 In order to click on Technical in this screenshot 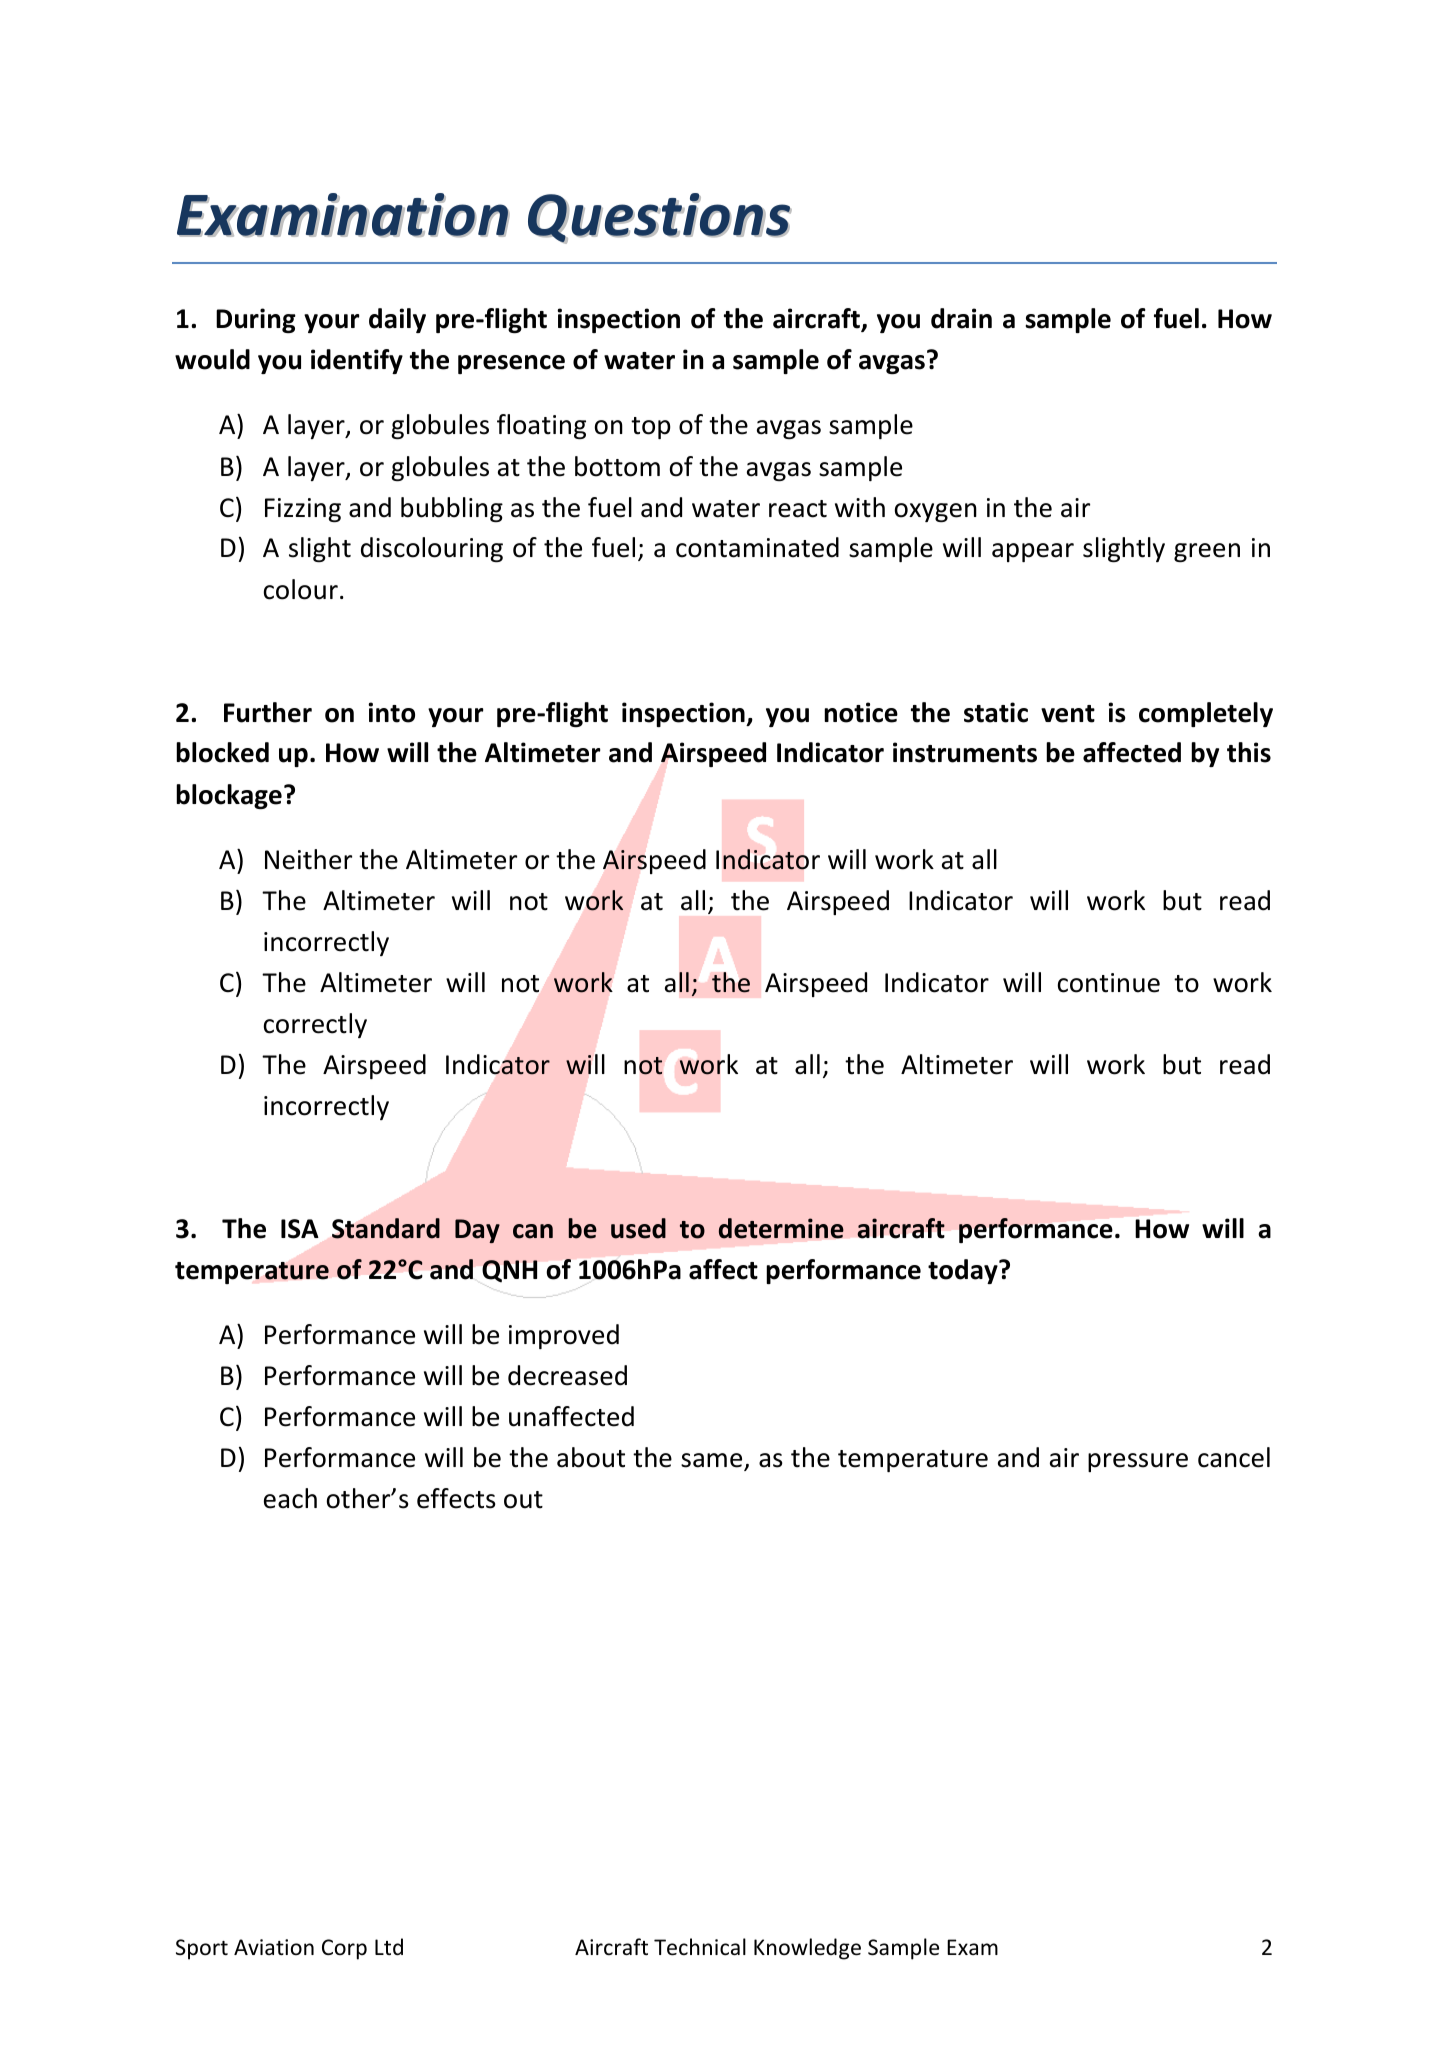, I will do `click(700, 1947)`.
